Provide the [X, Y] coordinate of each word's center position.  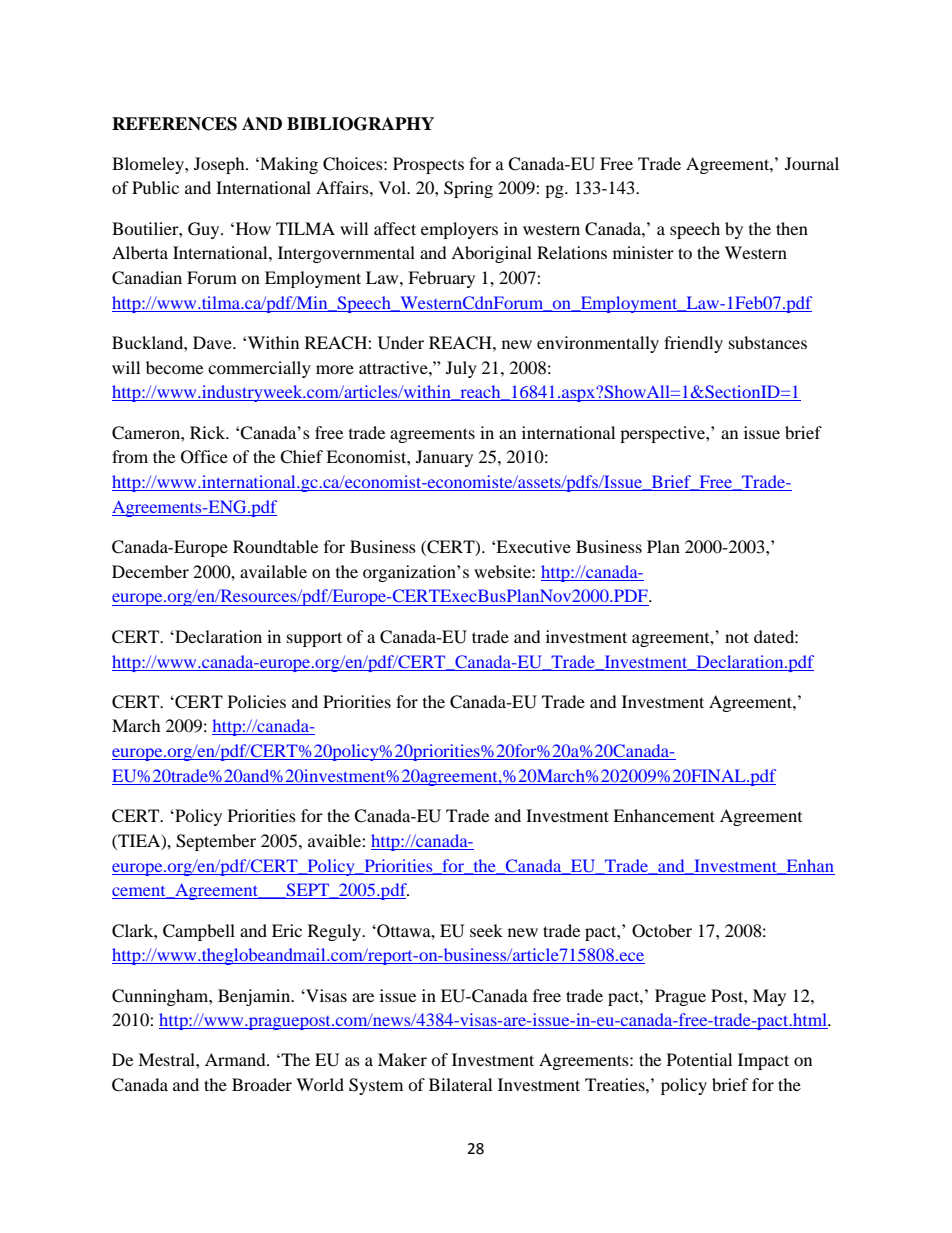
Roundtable [275, 546]
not [737, 637]
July [461, 369]
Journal [812, 163]
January [444, 458]
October [662, 931]
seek [486, 930]
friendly [693, 344]
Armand [236, 1059]
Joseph [220, 165]
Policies [257, 701]
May [769, 997]
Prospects [428, 165]
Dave [213, 342]
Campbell [199, 932]
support [314, 639]
